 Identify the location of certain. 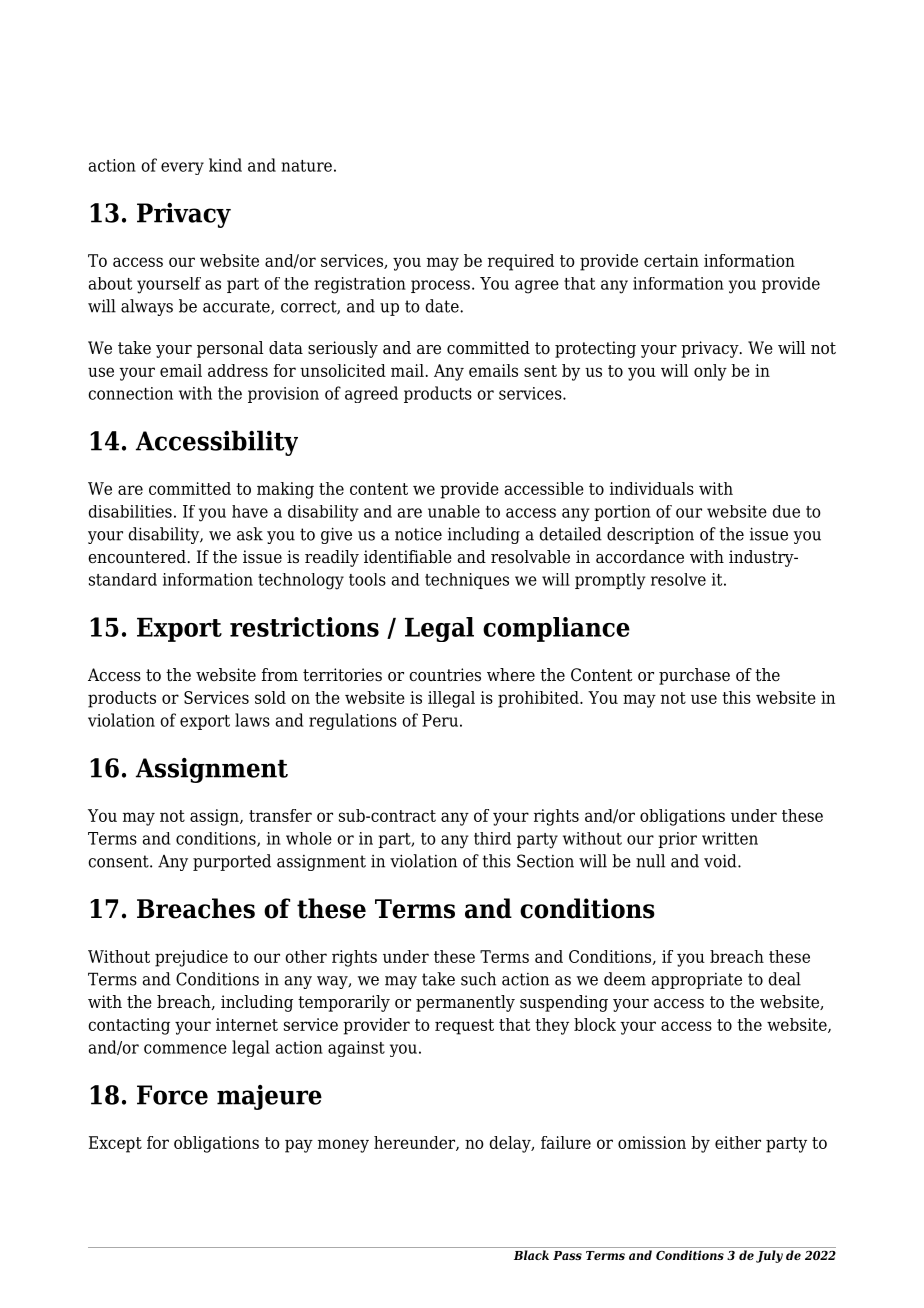
(671, 260).
